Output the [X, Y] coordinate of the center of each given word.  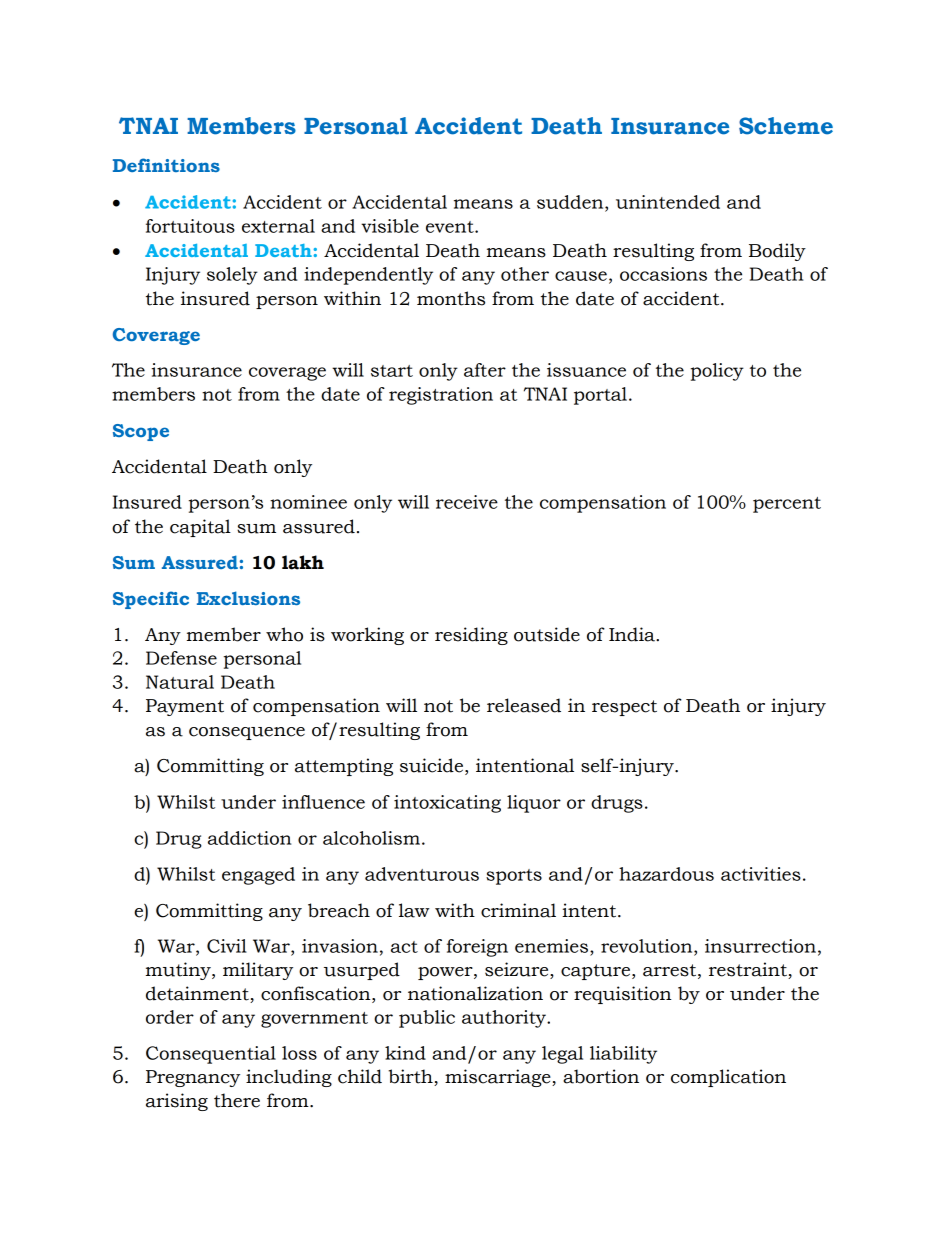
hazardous [666, 874]
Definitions [166, 165]
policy [717, 372]
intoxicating [447, 804]
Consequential [211, 1055]
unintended [668, 202]
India [633, 634]
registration [441, 396]
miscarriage [499, 1078]
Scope [141, 432]
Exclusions [248, 598]
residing [471, 636]
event [451, 227]
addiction [249, 838]
